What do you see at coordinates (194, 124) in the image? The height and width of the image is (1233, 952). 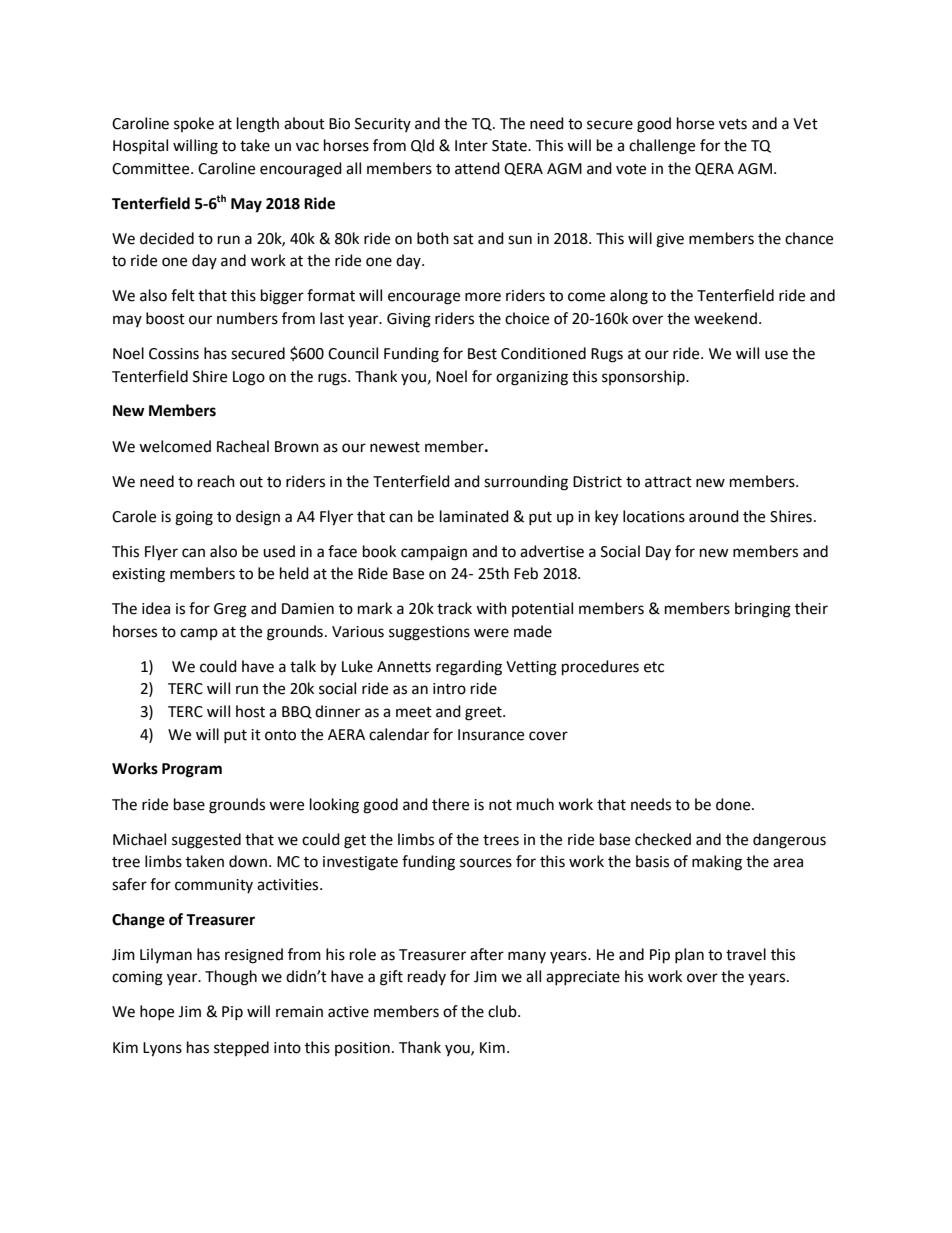 I see `spoke` at bounding box center [194, 124].
